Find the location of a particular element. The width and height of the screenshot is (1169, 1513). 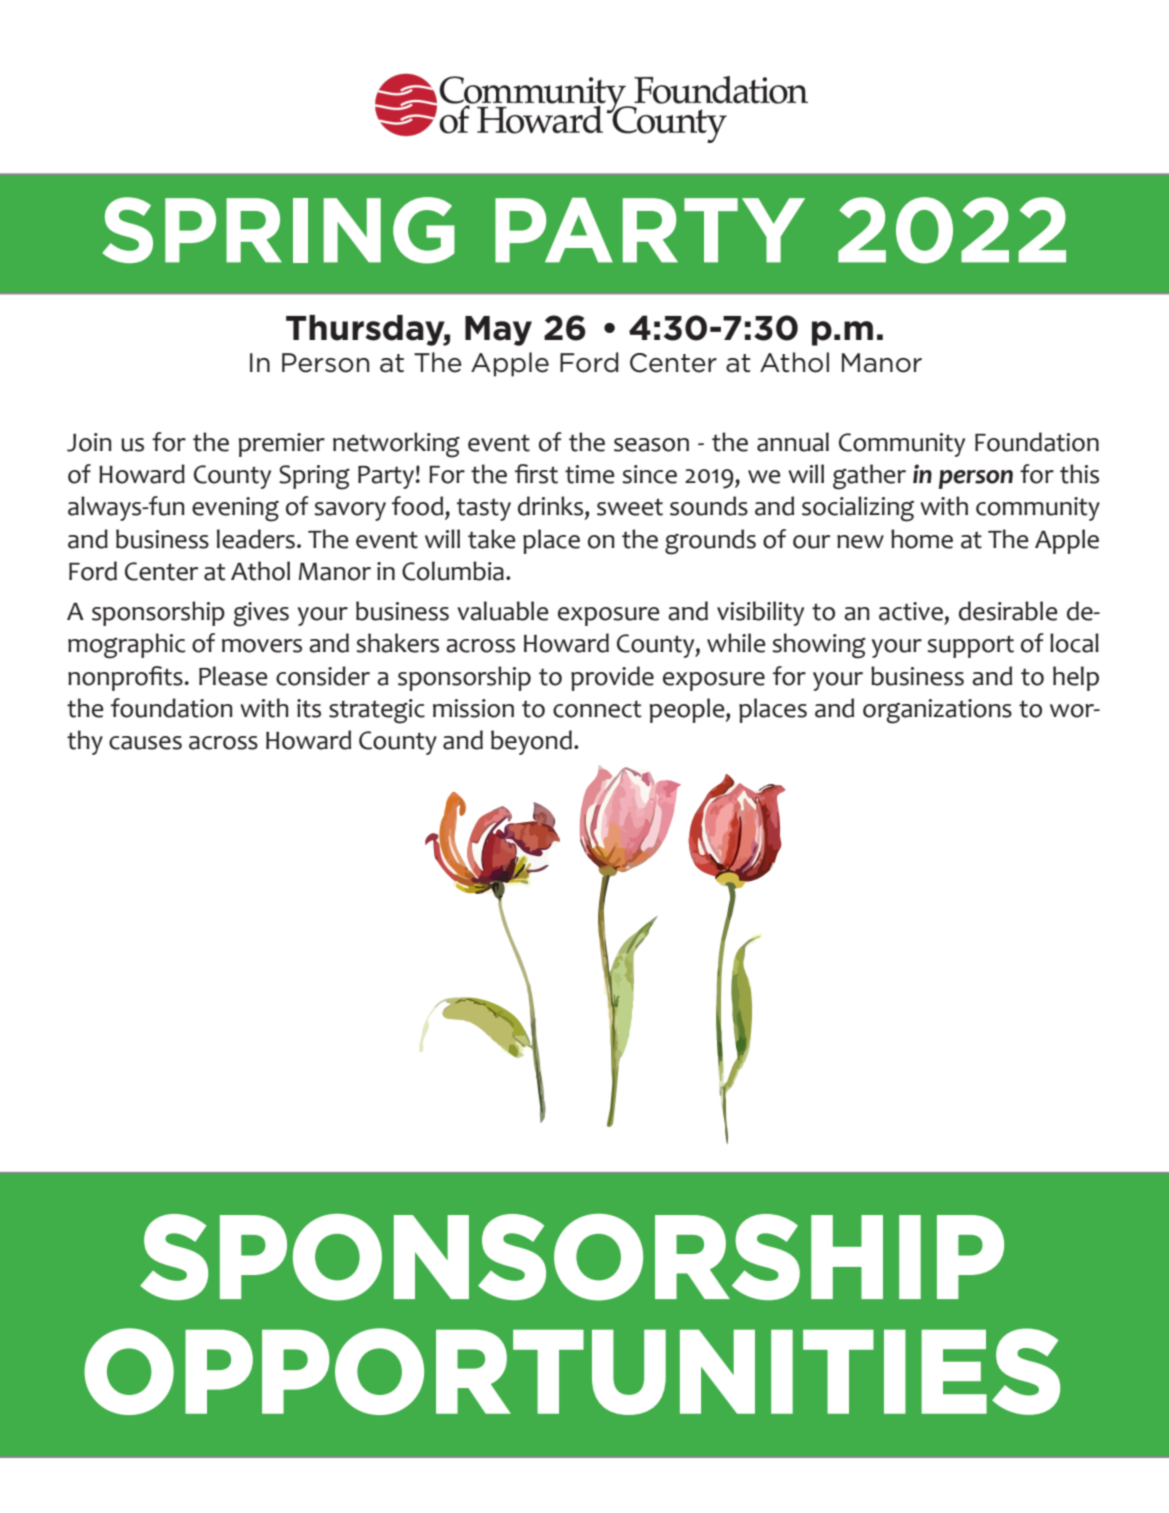

help is located at coordinates (1076, 678).
